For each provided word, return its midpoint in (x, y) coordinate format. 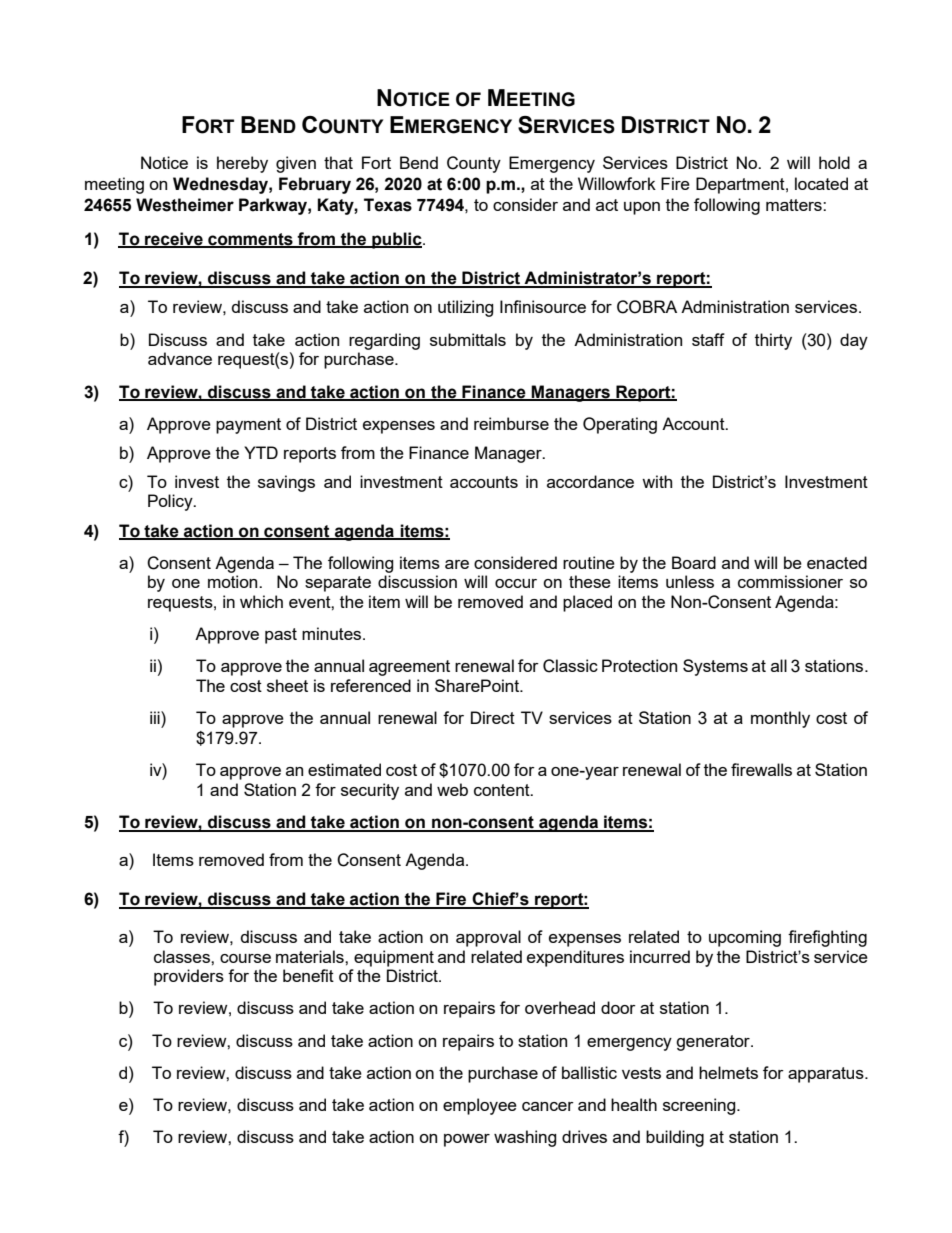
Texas (388, 205)
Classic (570, 666)
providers (189, 977)
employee (480, 1106)
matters (795, 205)
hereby (242, 164)
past (281, 636)
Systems (715, 667)
